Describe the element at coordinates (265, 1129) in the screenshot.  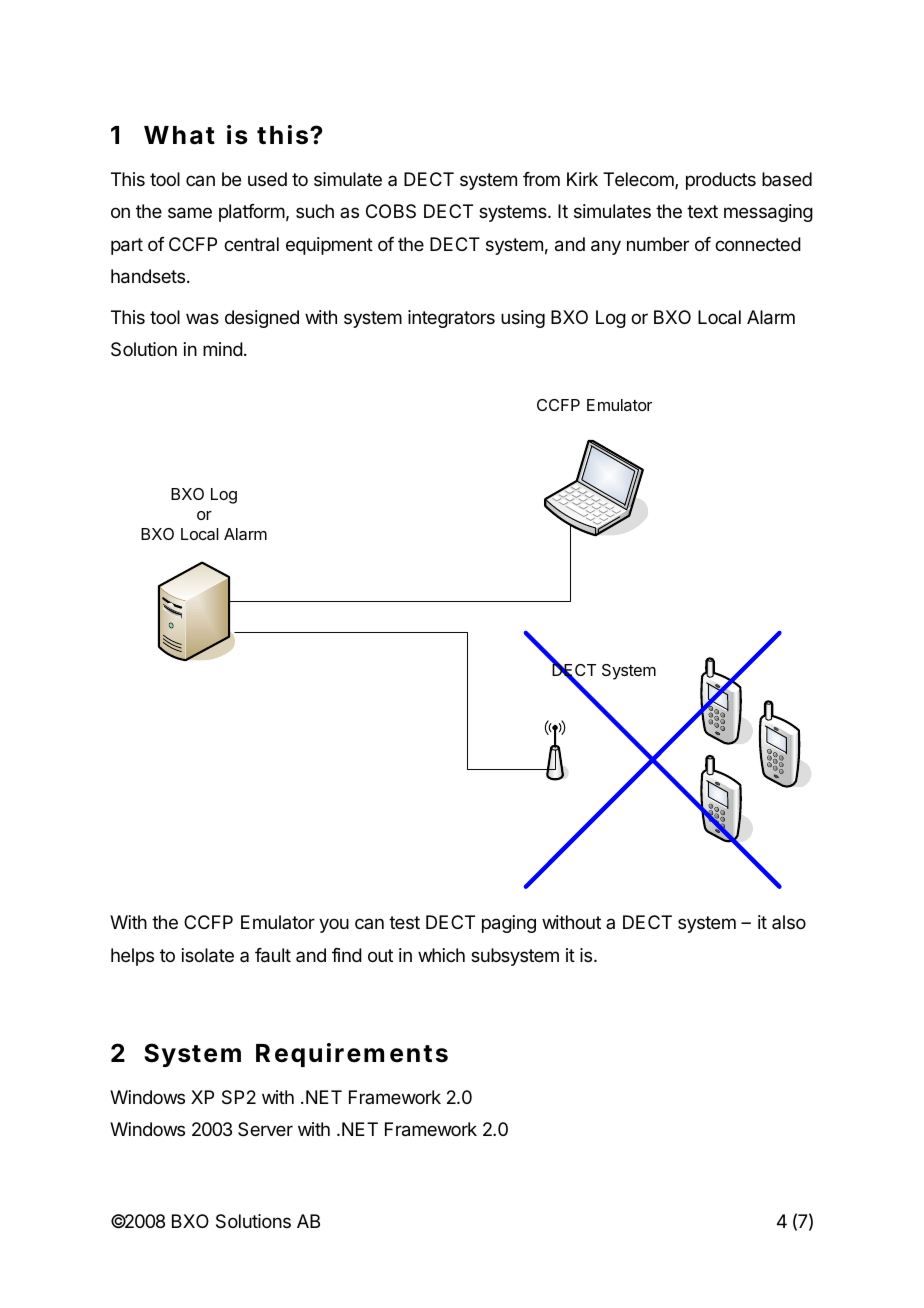
I see `Server` at that location.
